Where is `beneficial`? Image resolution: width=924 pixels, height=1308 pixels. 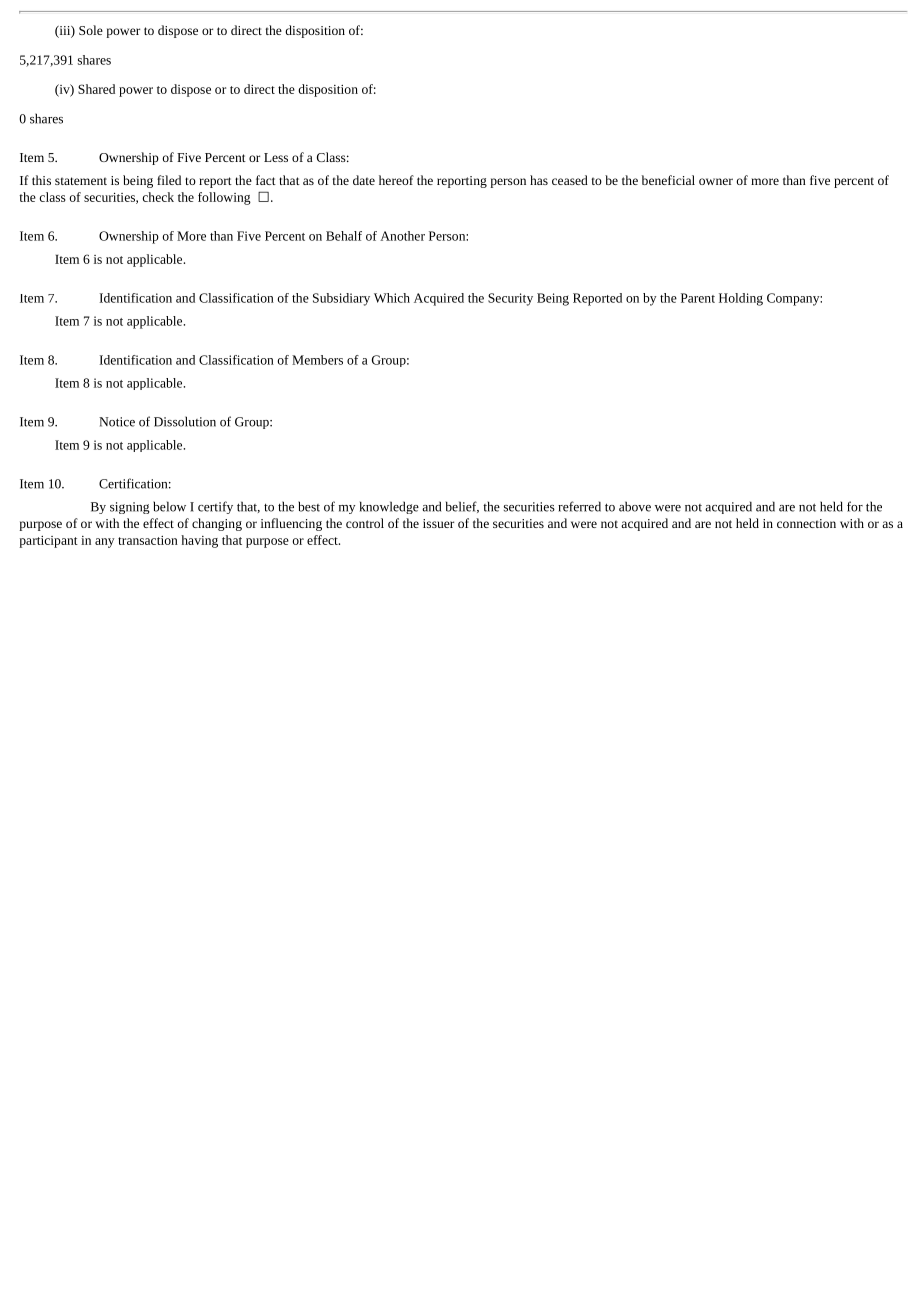
beneficial is located at coordinates (668, 180).
